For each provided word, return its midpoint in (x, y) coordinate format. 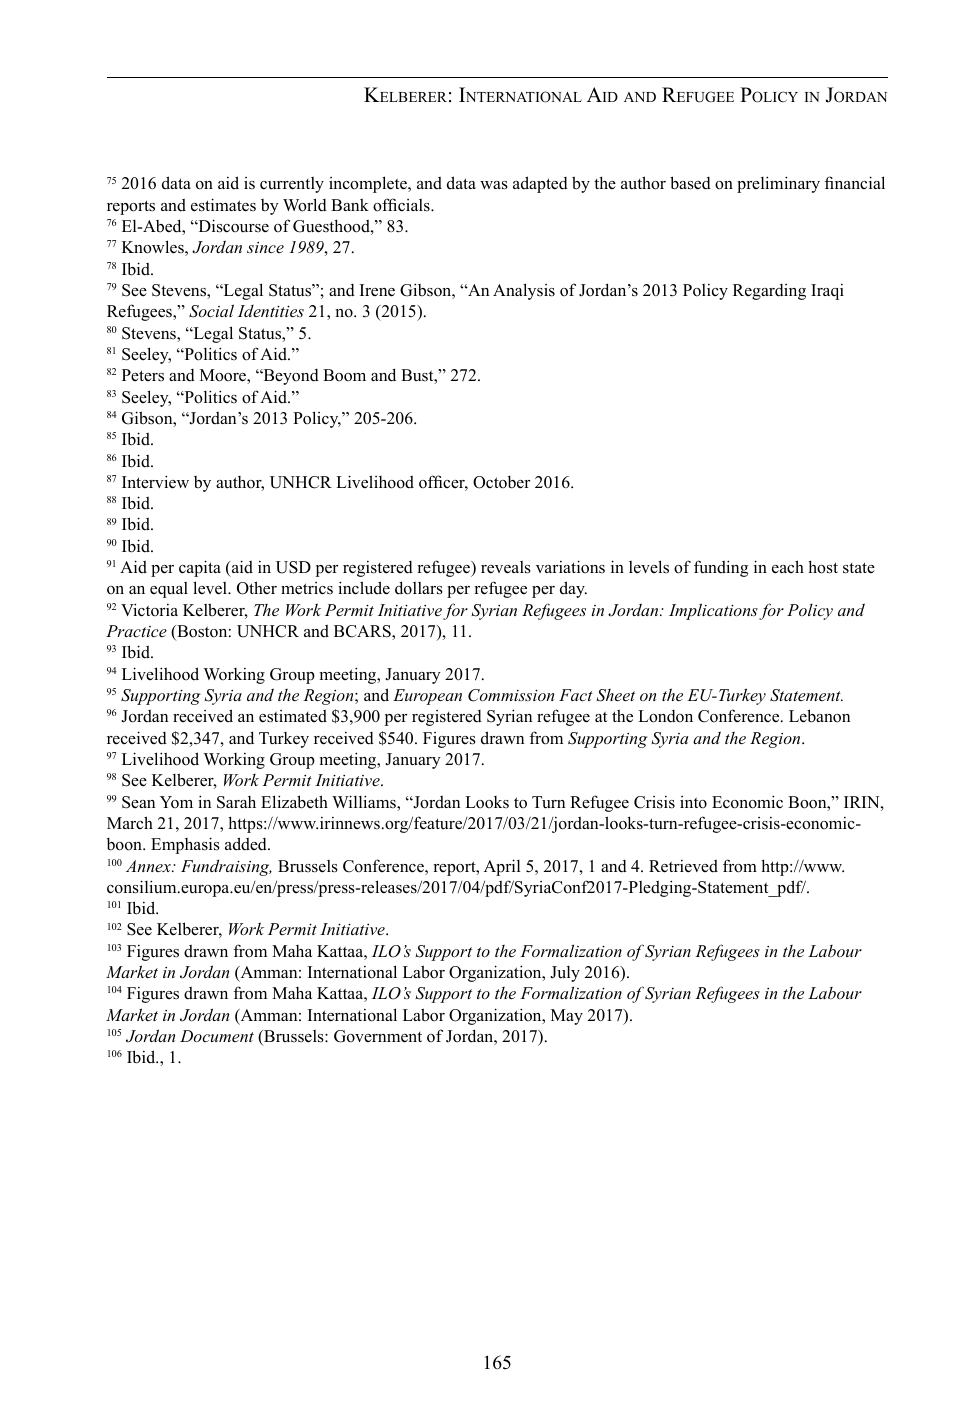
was (494, 185)
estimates (223, 205)
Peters (143, 375)
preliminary (778, 184)
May (567, 1017)
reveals (506, 567)
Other (257, 588)
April (502, 867)
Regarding (769, 292)
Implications (713, 611)
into (693, 802)
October (501, 482)
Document (217, 1036)
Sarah (236, 802)
